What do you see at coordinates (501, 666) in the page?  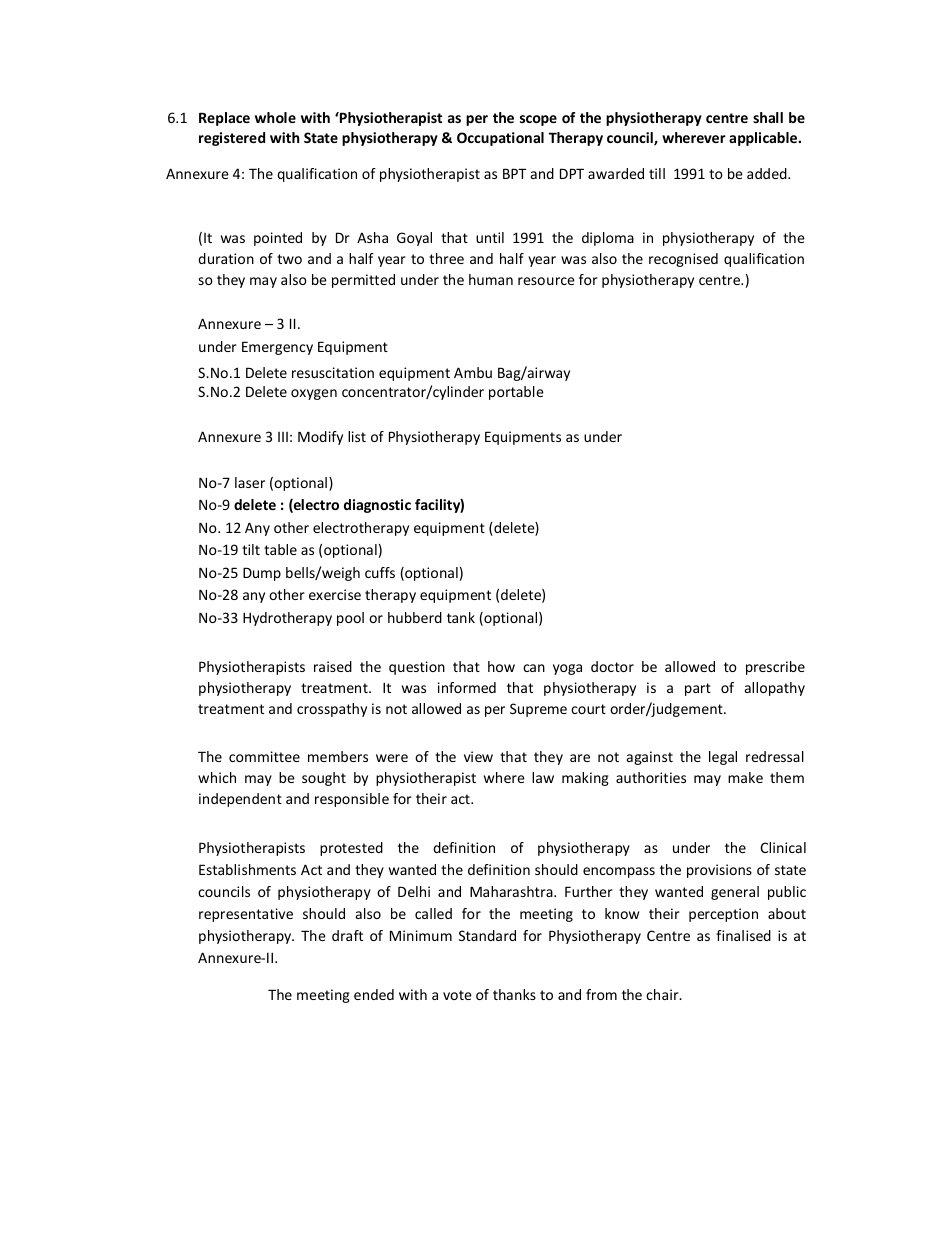 I see `how` at bounding box center [501, 666].
